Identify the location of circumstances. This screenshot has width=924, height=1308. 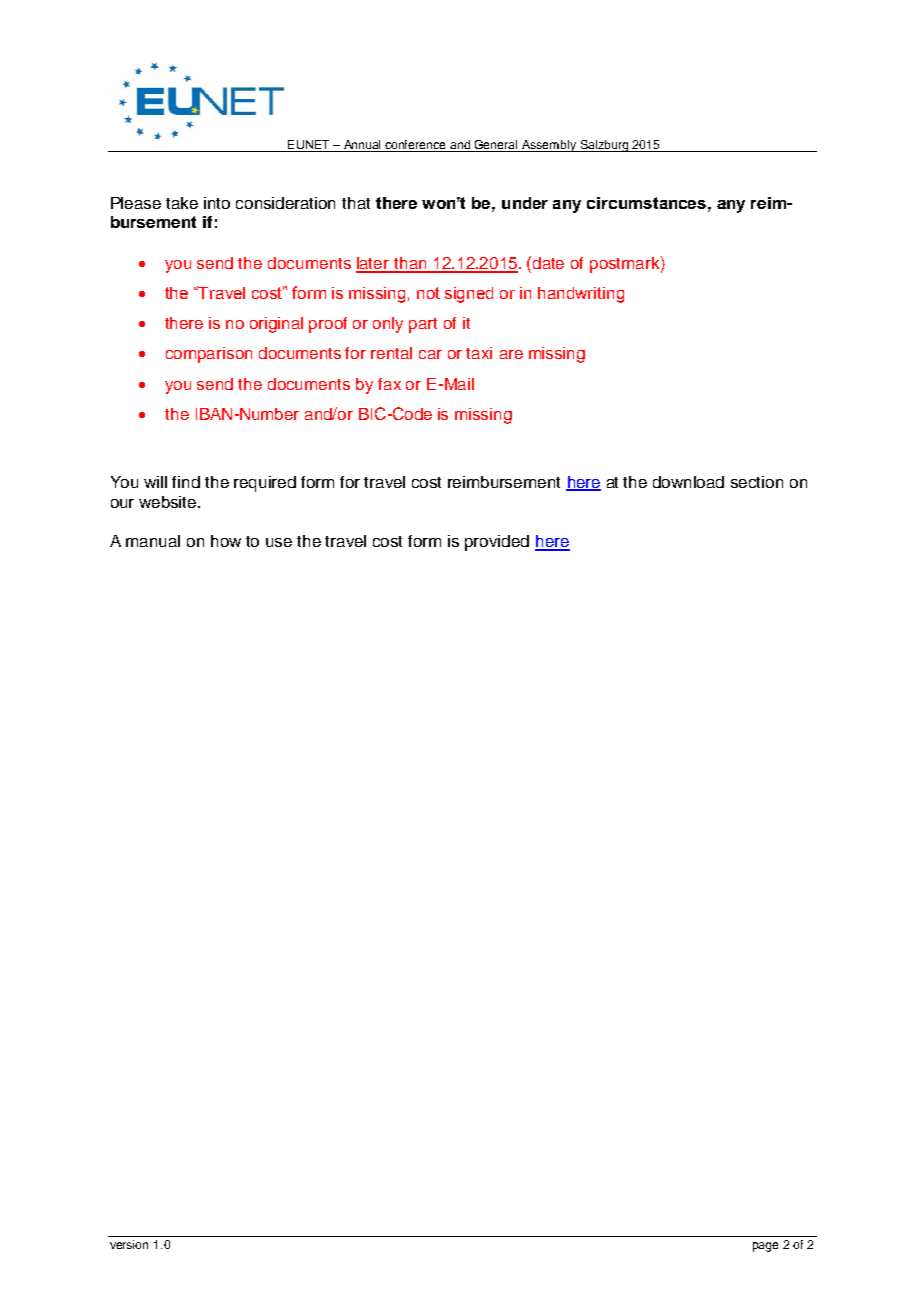
(648, 203).
